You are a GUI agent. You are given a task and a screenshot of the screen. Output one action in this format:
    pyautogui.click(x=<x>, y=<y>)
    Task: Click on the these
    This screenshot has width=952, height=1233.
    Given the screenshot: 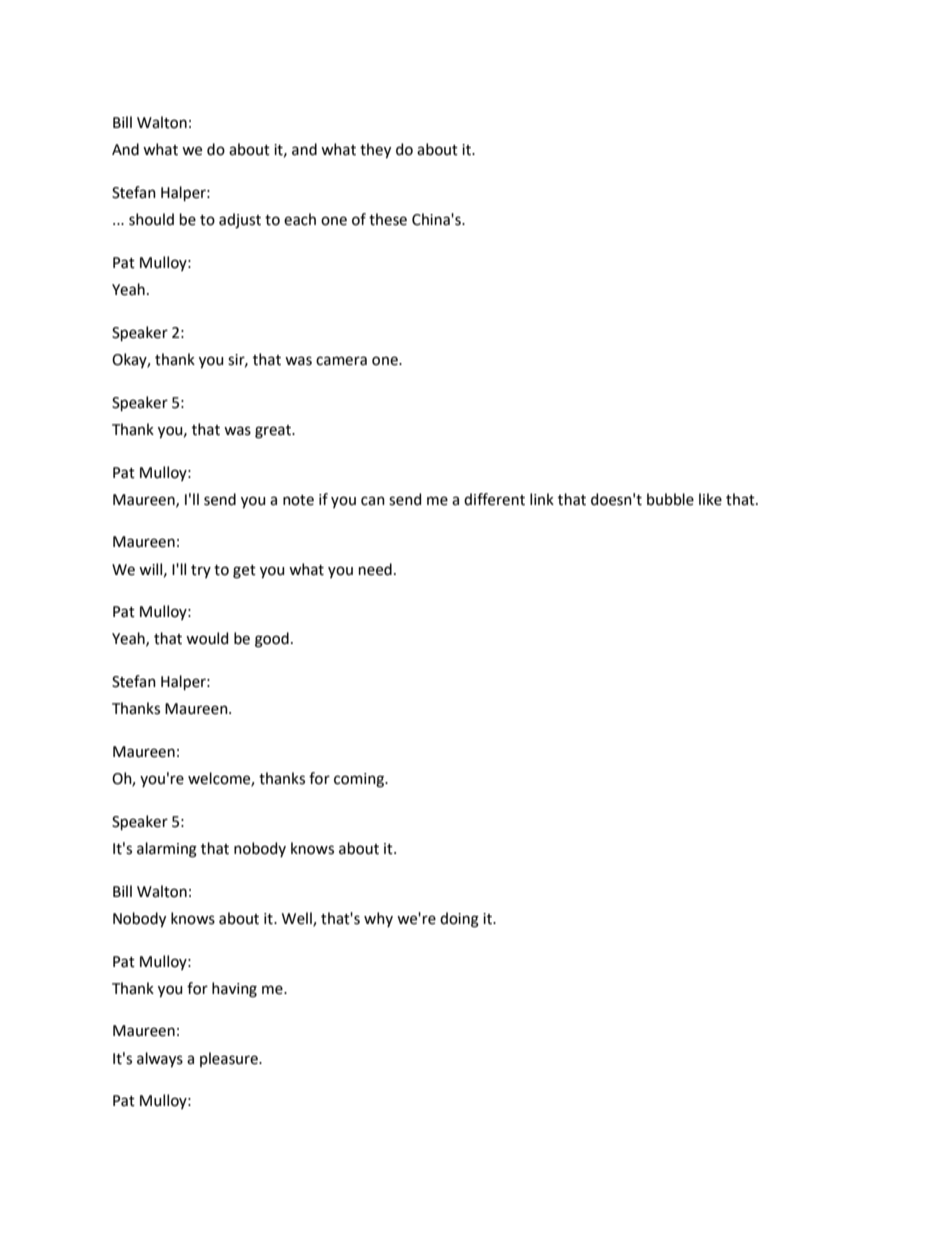 What is the action you would take?
    pyautogui.click(x=388, y=219)
